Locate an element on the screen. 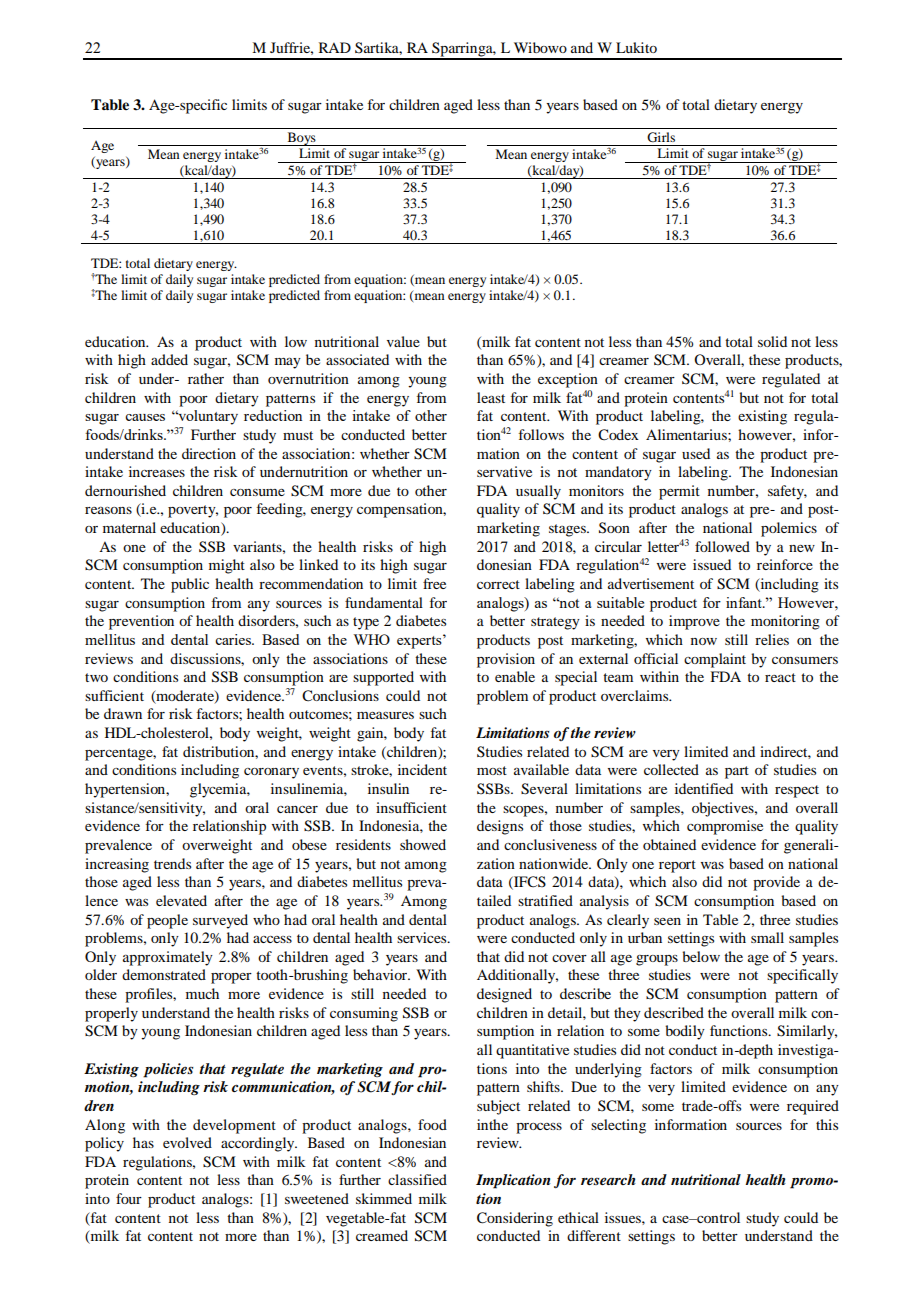 This screenshot has width=924, height=1307. caries is located at coordinates (234, 639).
